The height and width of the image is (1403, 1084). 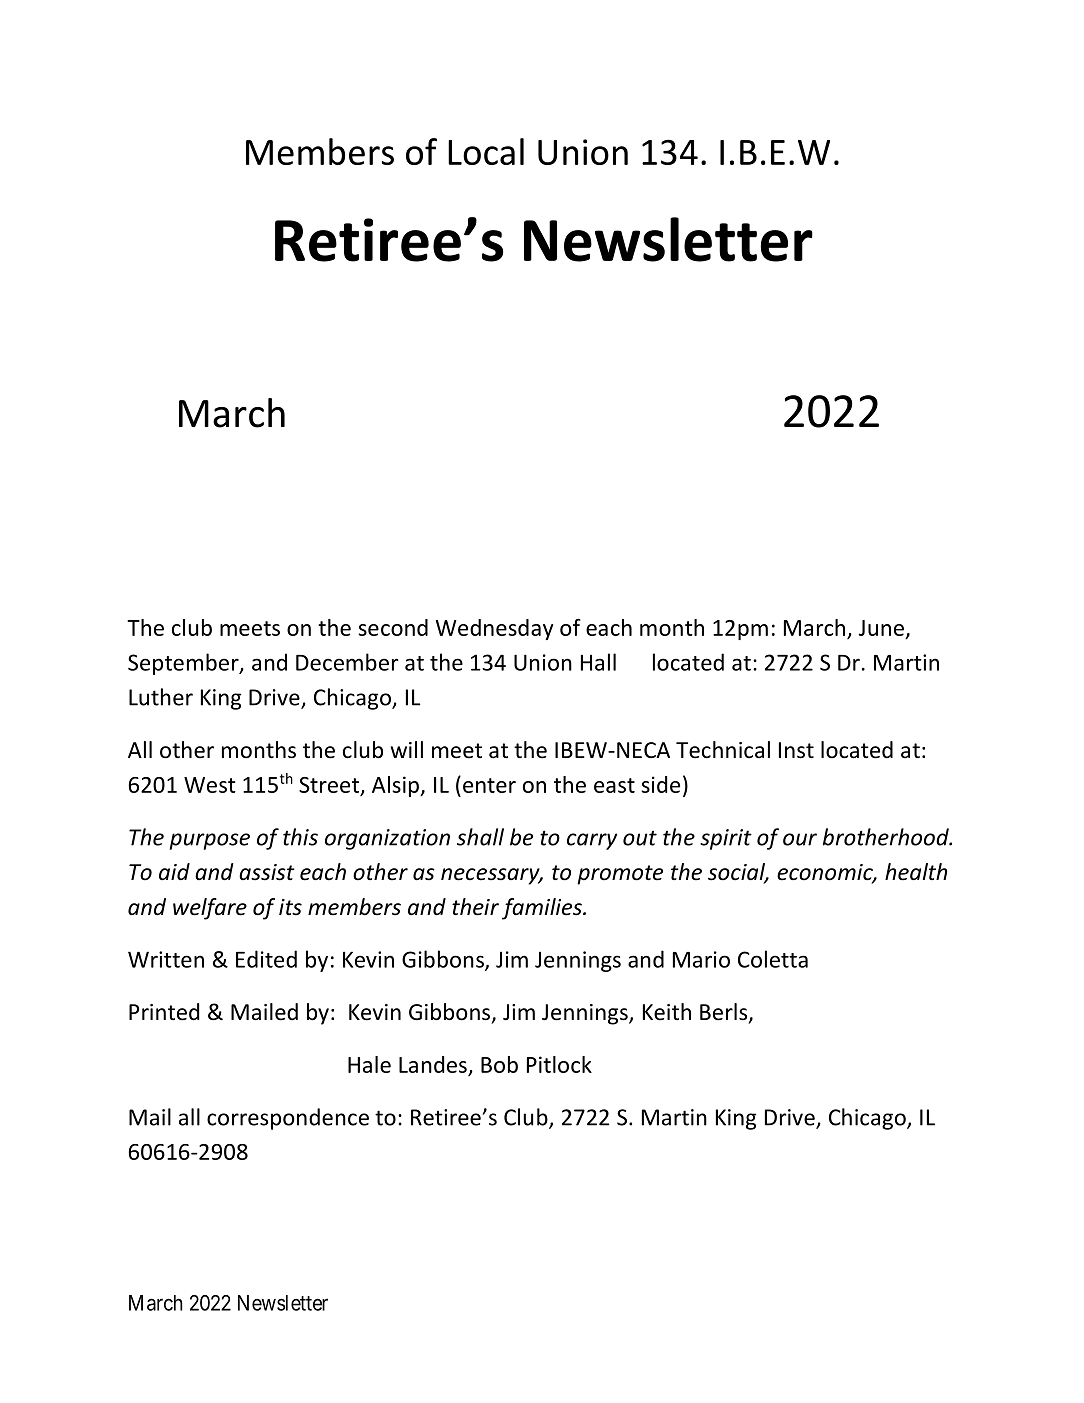 What do you see at coordinates (494, 629) in the image?
I see `Wednesday` at bounding box center [494, 629].
